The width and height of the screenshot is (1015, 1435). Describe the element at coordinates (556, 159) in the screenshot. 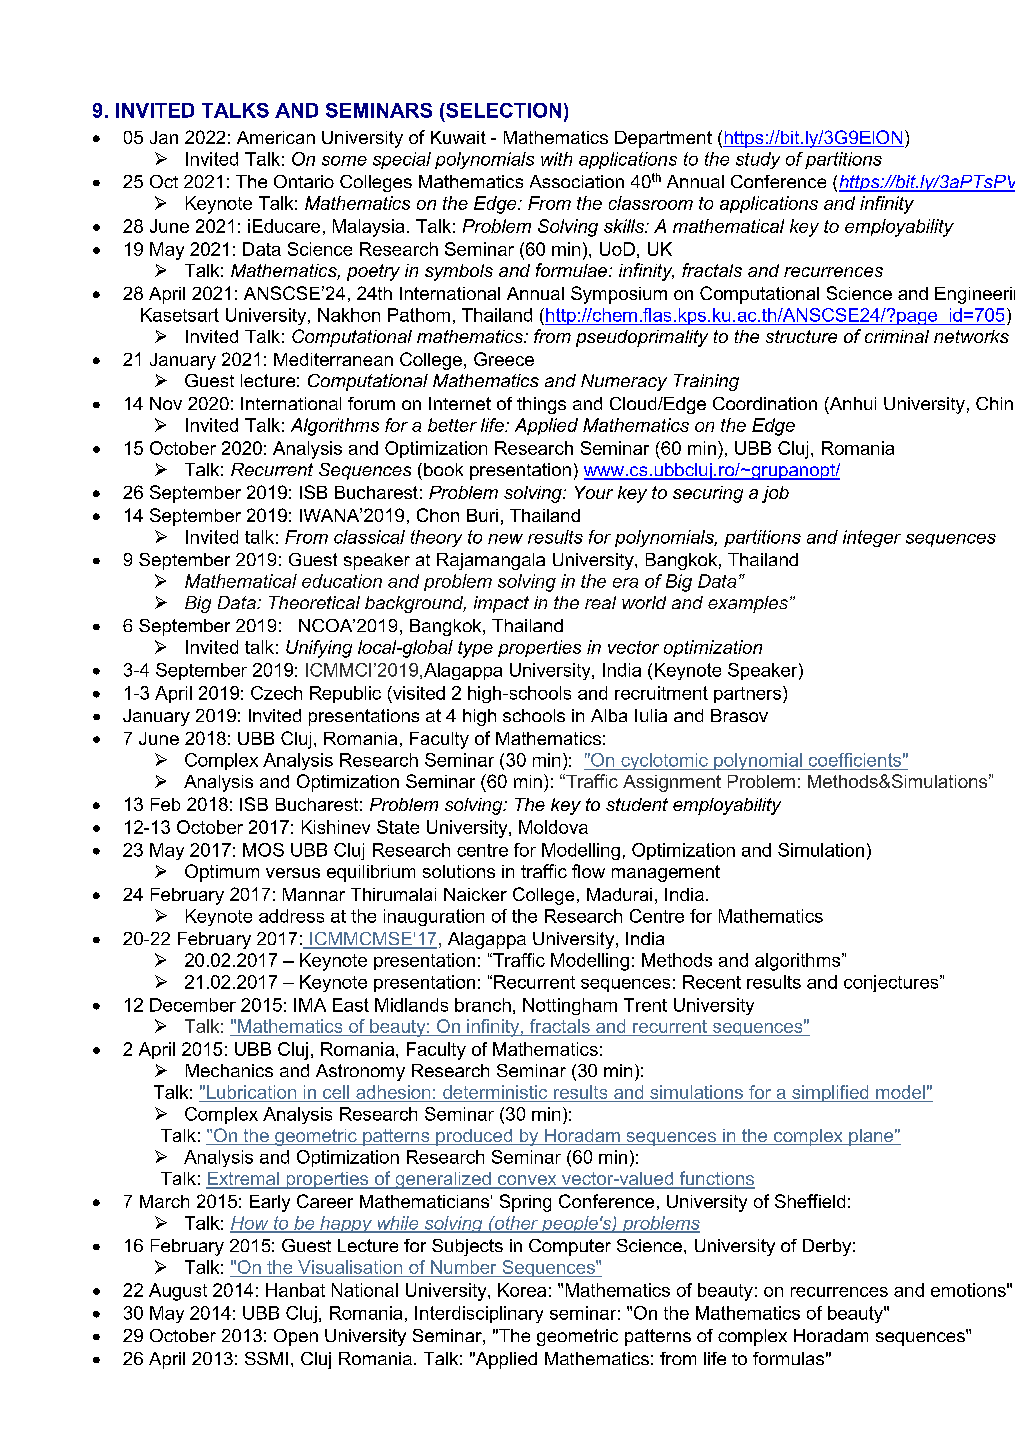

I see `with` at that location.
